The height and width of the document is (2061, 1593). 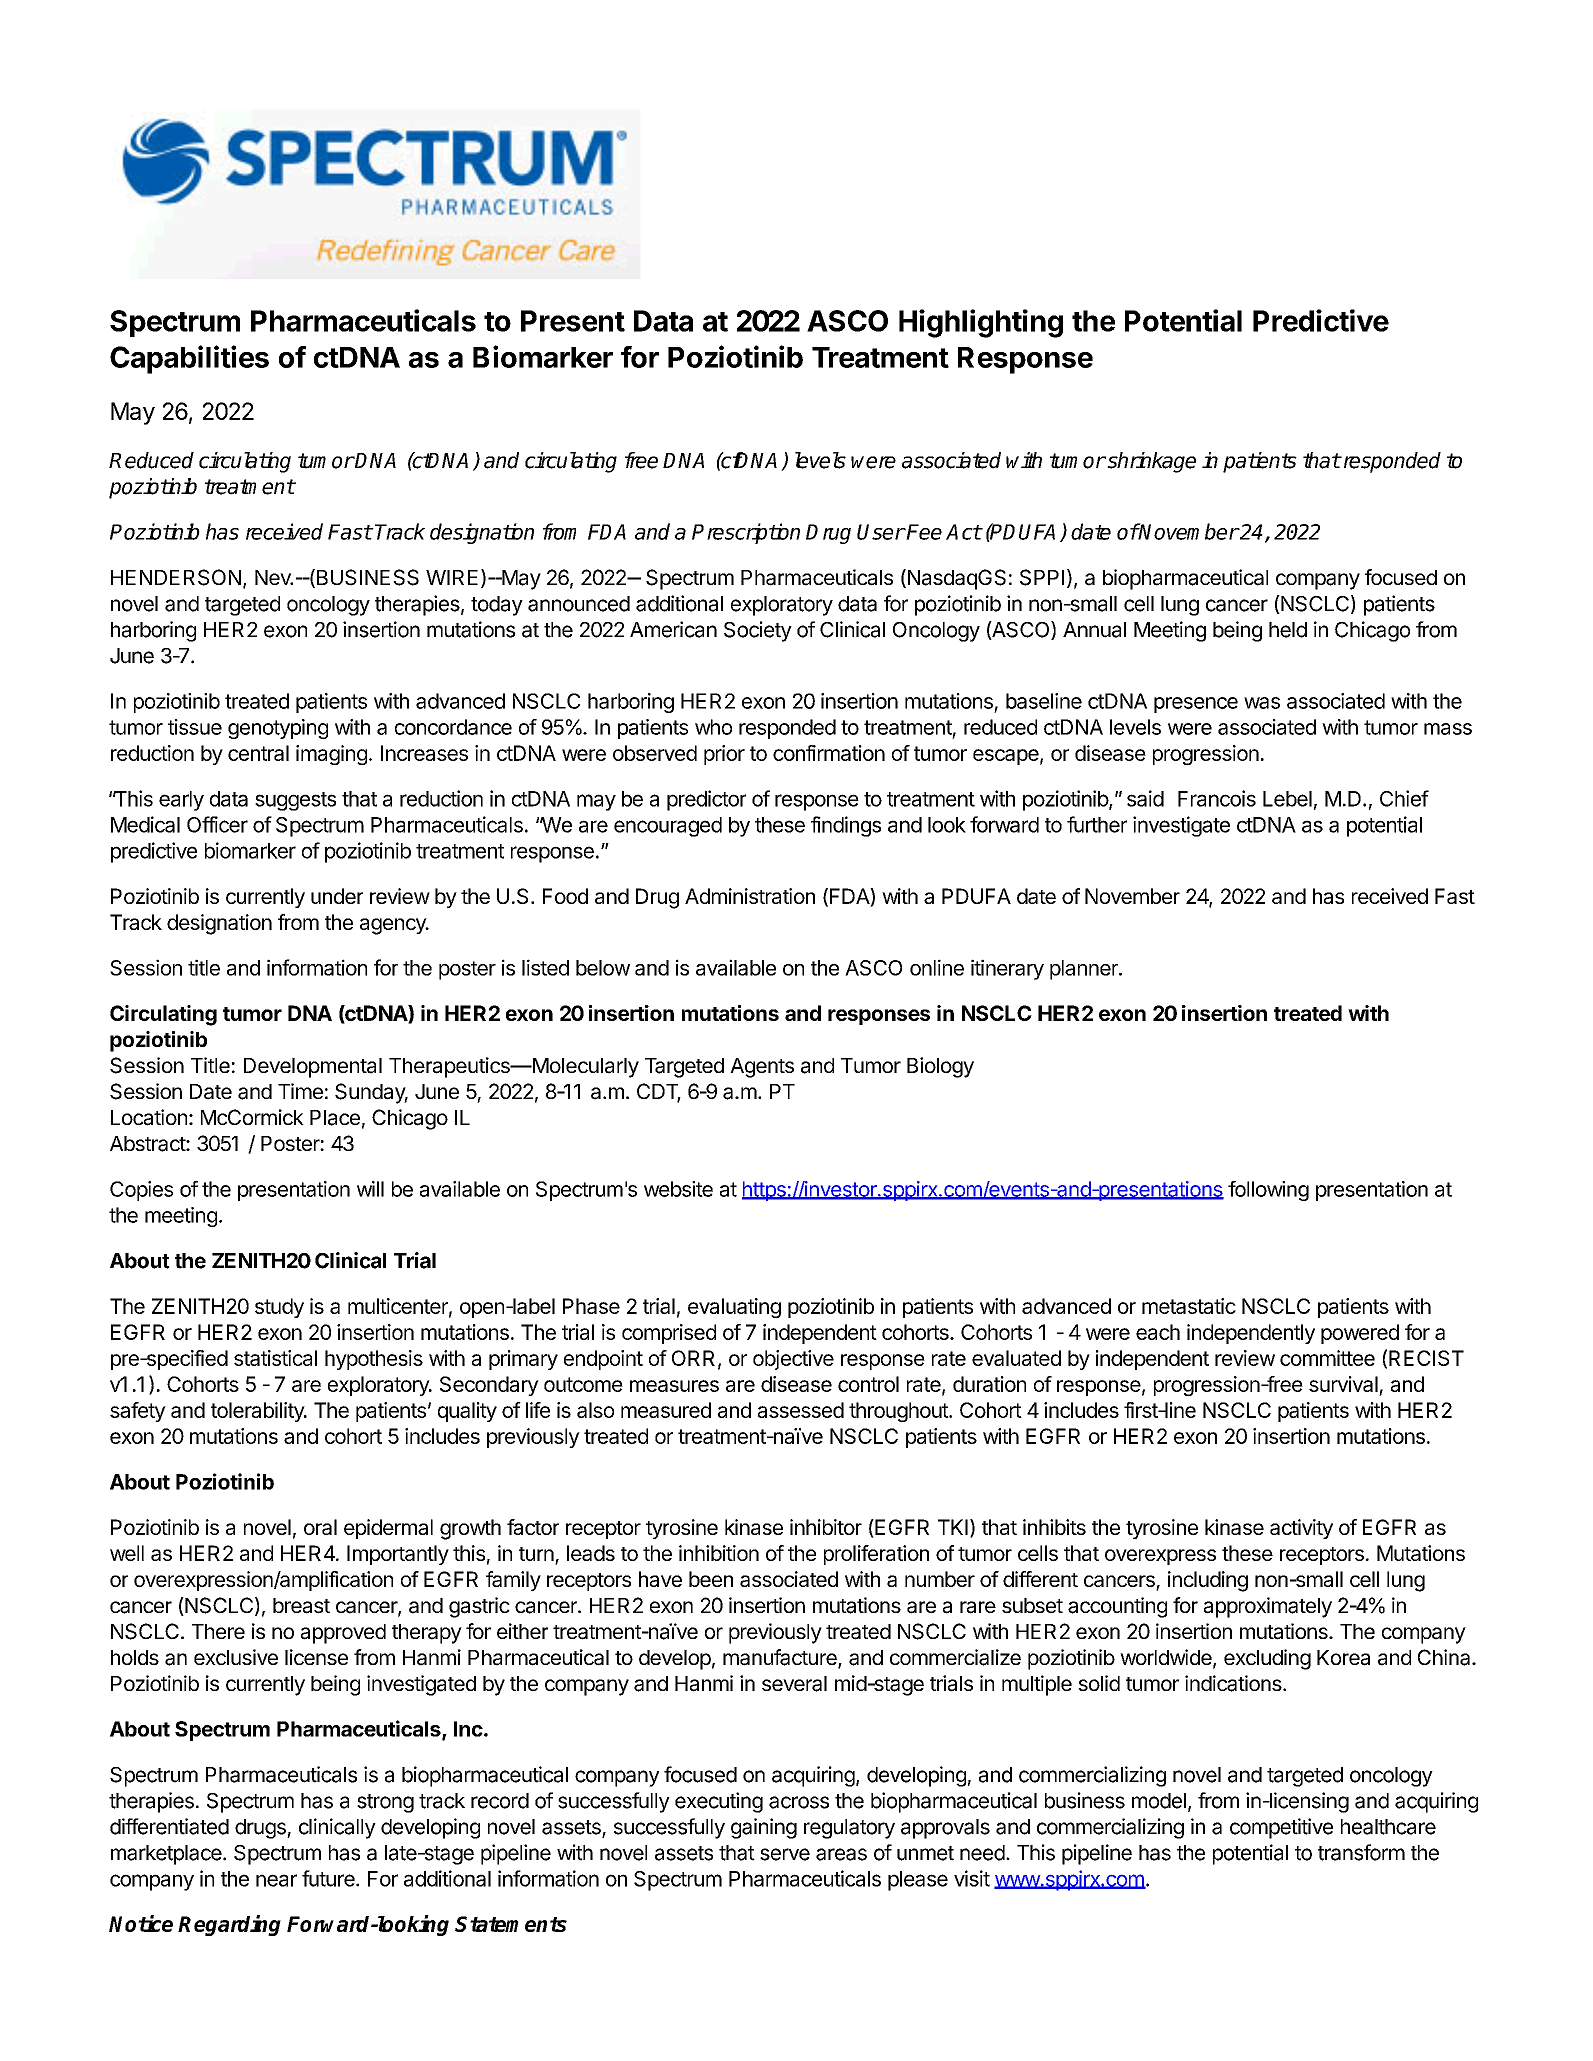 What do you see at coordinates (276, 1880) in the document?
I see `near` at bounding box center [276, 1880].
